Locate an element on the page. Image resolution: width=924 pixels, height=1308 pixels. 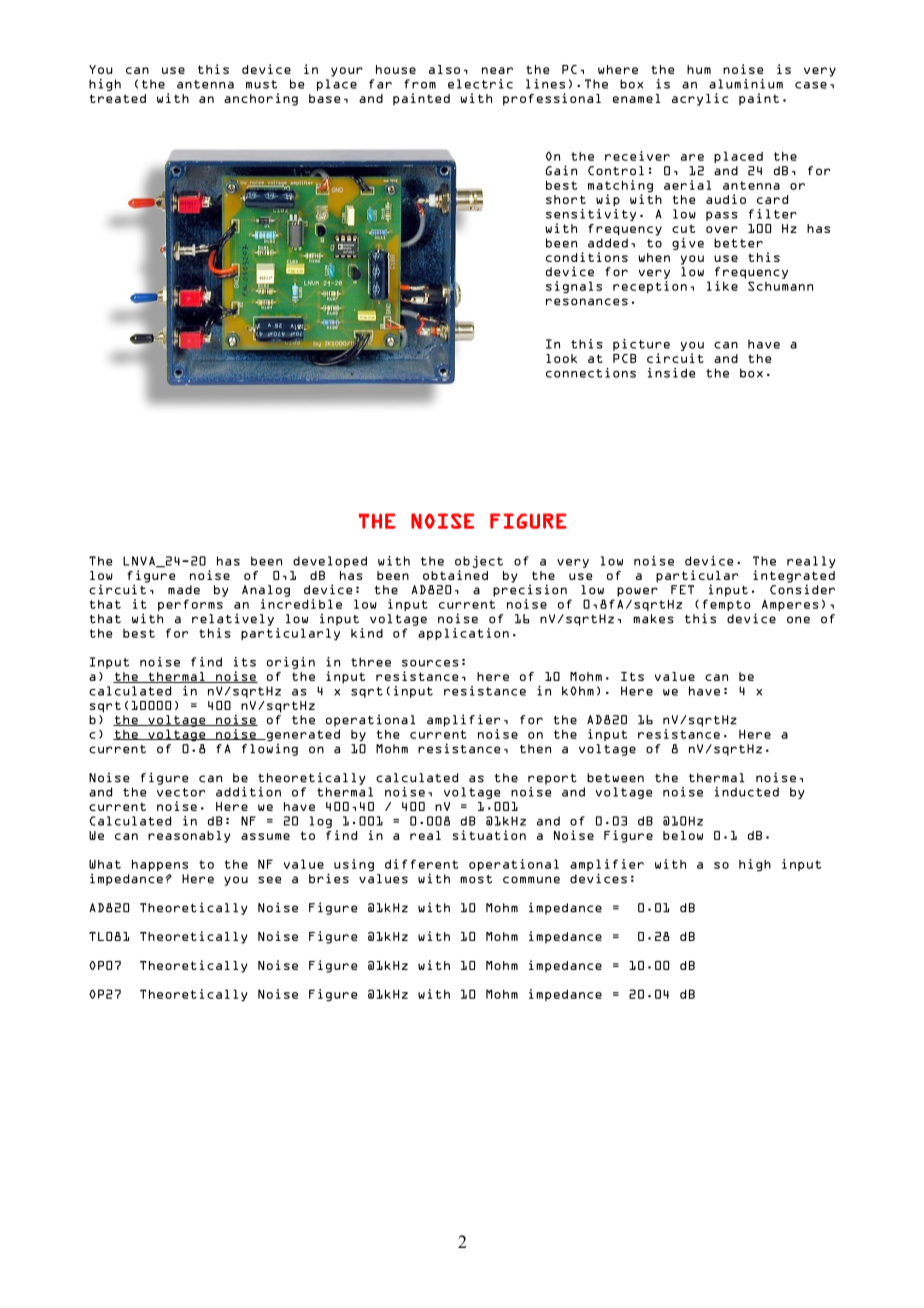
performs is located at coordinates (190, 605).
